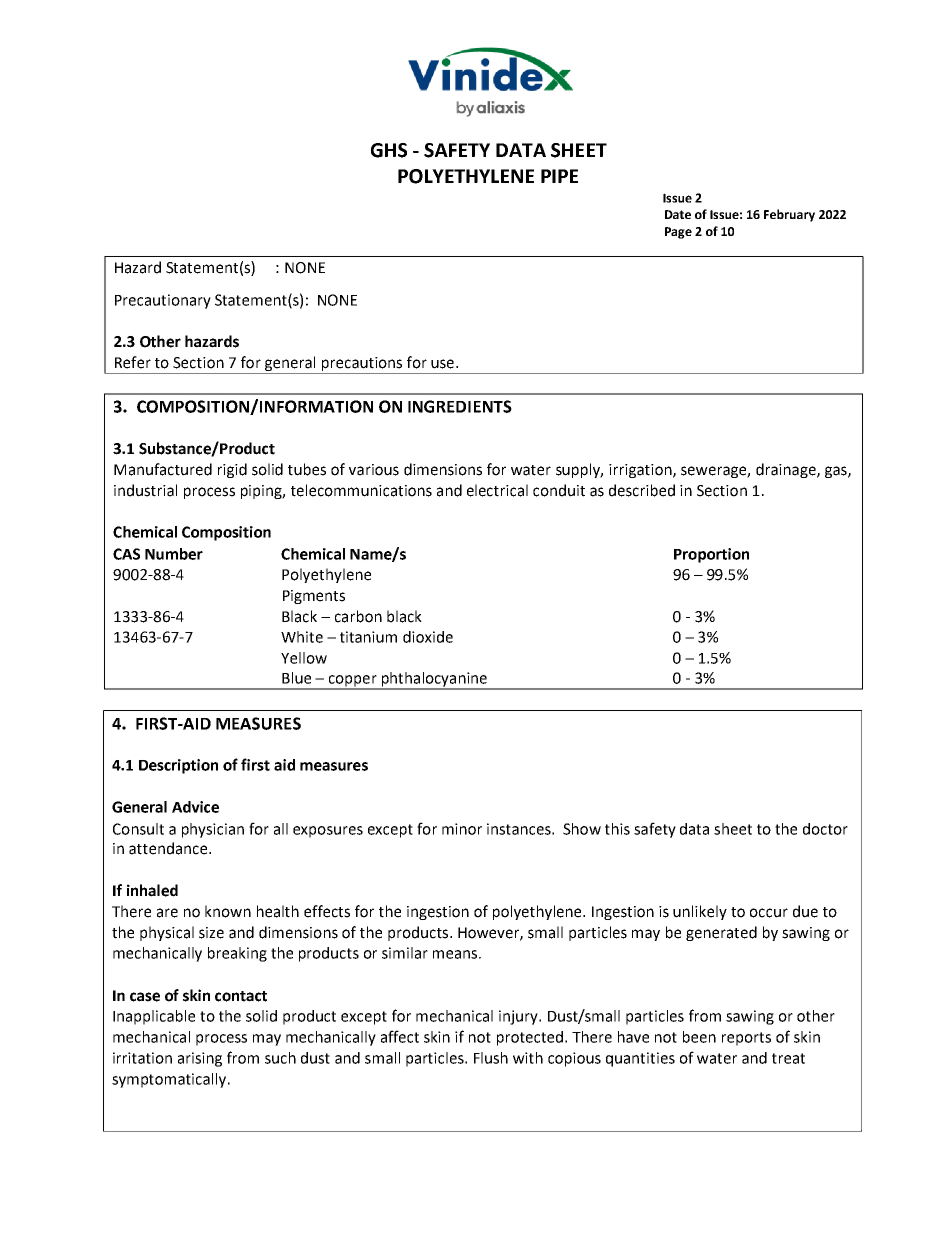 This screenshot has width=952, height=1233. Describe the element at coordinates (389, 150) in the screenshot. I see `GHS` at that location.
